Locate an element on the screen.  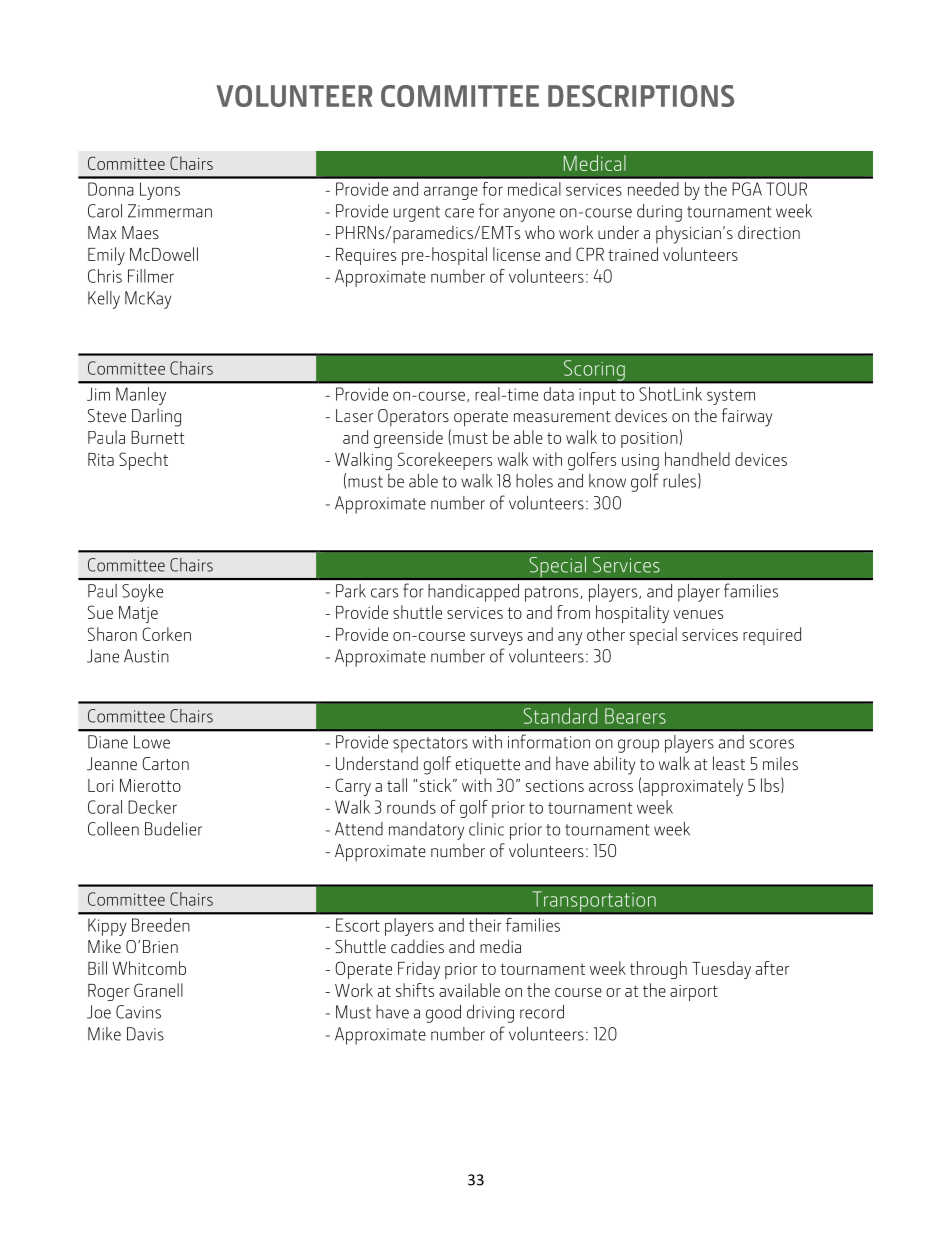
Sue is located at coordinates (100, 612).
